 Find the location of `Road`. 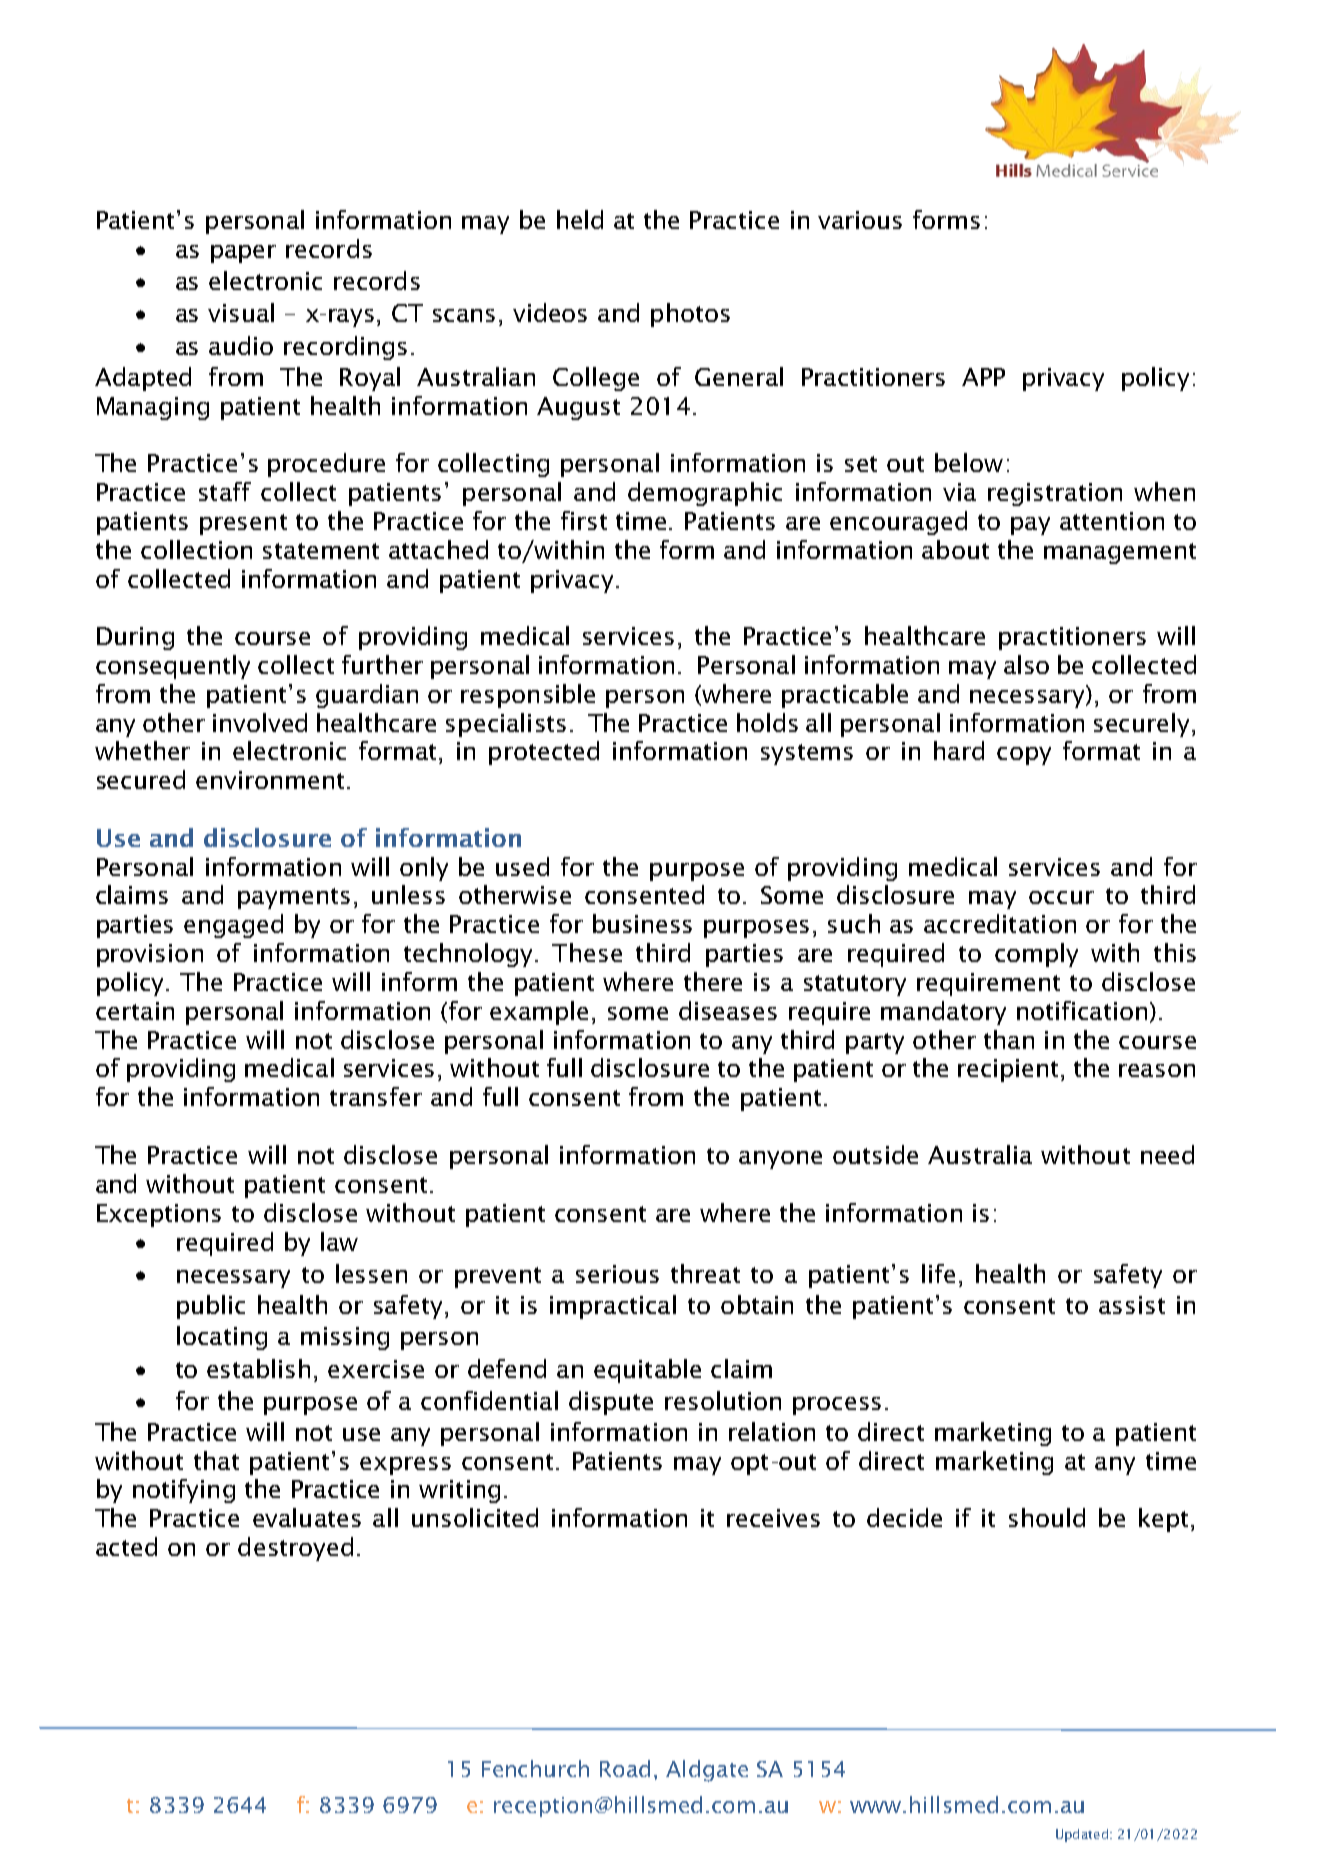

Road is located at coordinates (625, 1768).
